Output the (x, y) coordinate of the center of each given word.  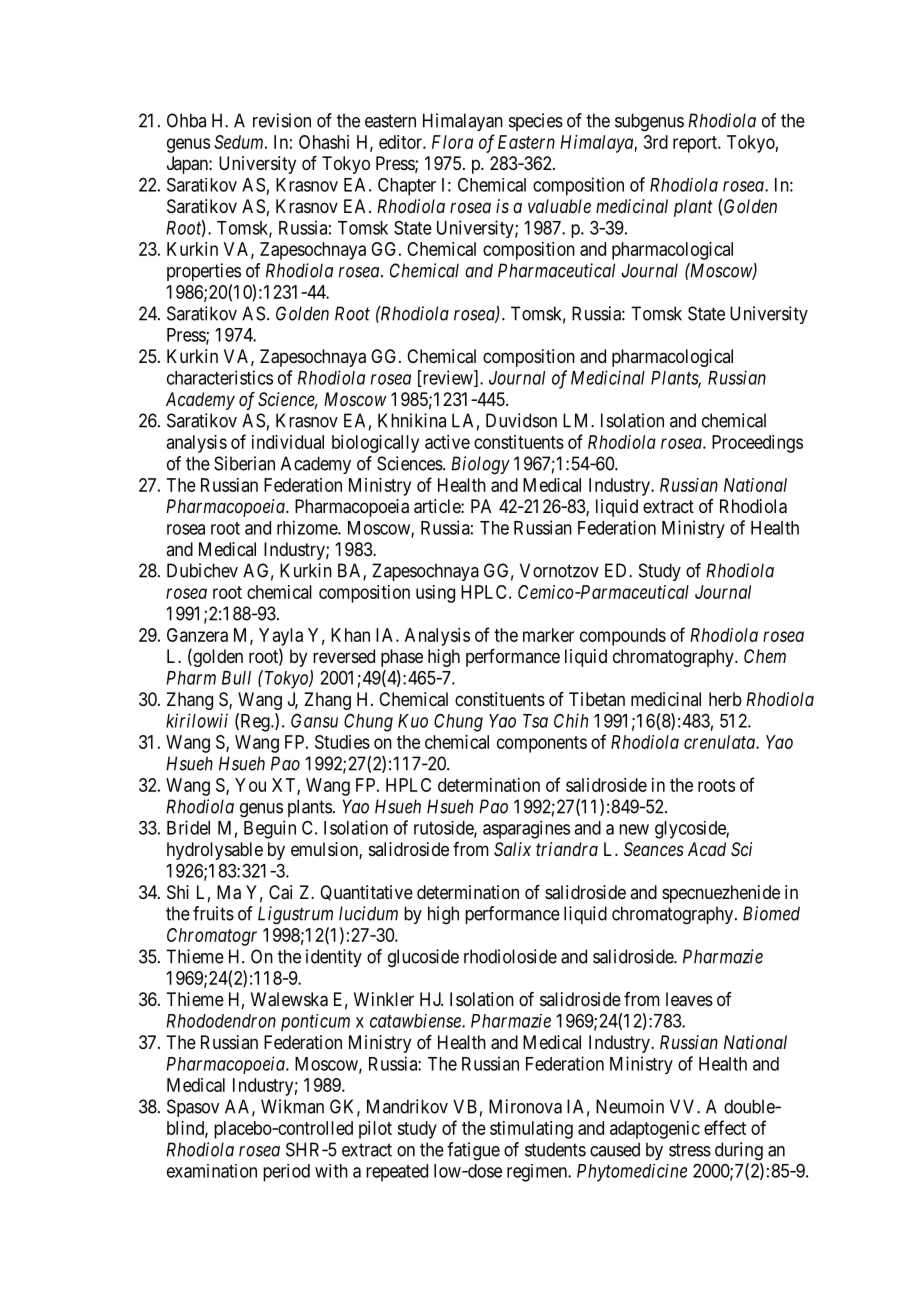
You (250, 785)
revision (282, 120)
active (447, 442)
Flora (452, 142)
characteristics (220, 377)
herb (725, 699)
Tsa (535, 721)
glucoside (423, 958)
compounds (623, 637)
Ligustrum (295, 915)
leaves (689, 999)
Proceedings (757, 444)
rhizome (308, 527)
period (286, 1173)
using (435, 594)
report (696, 144)
